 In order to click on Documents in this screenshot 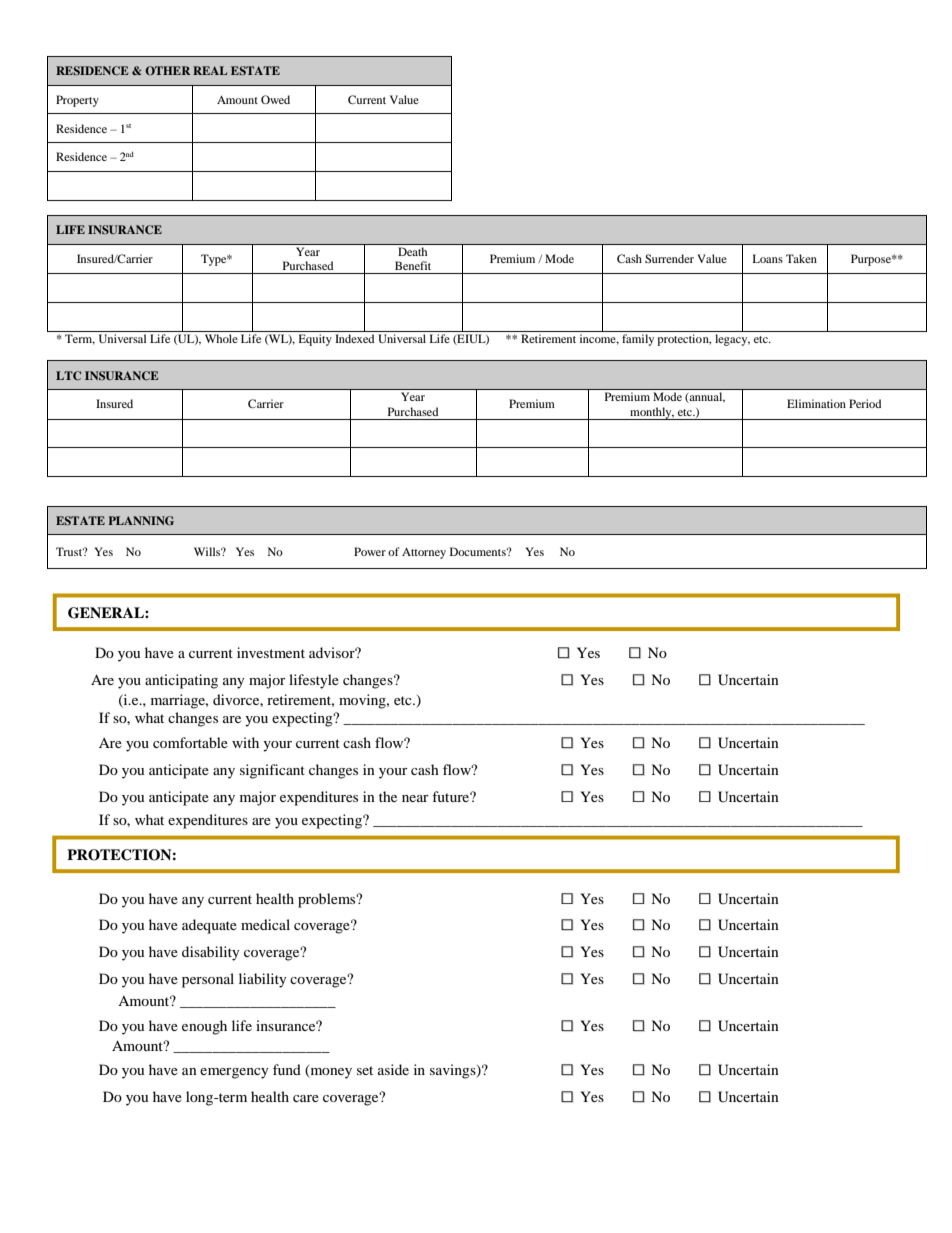, I will do `click(479, 551)`.
